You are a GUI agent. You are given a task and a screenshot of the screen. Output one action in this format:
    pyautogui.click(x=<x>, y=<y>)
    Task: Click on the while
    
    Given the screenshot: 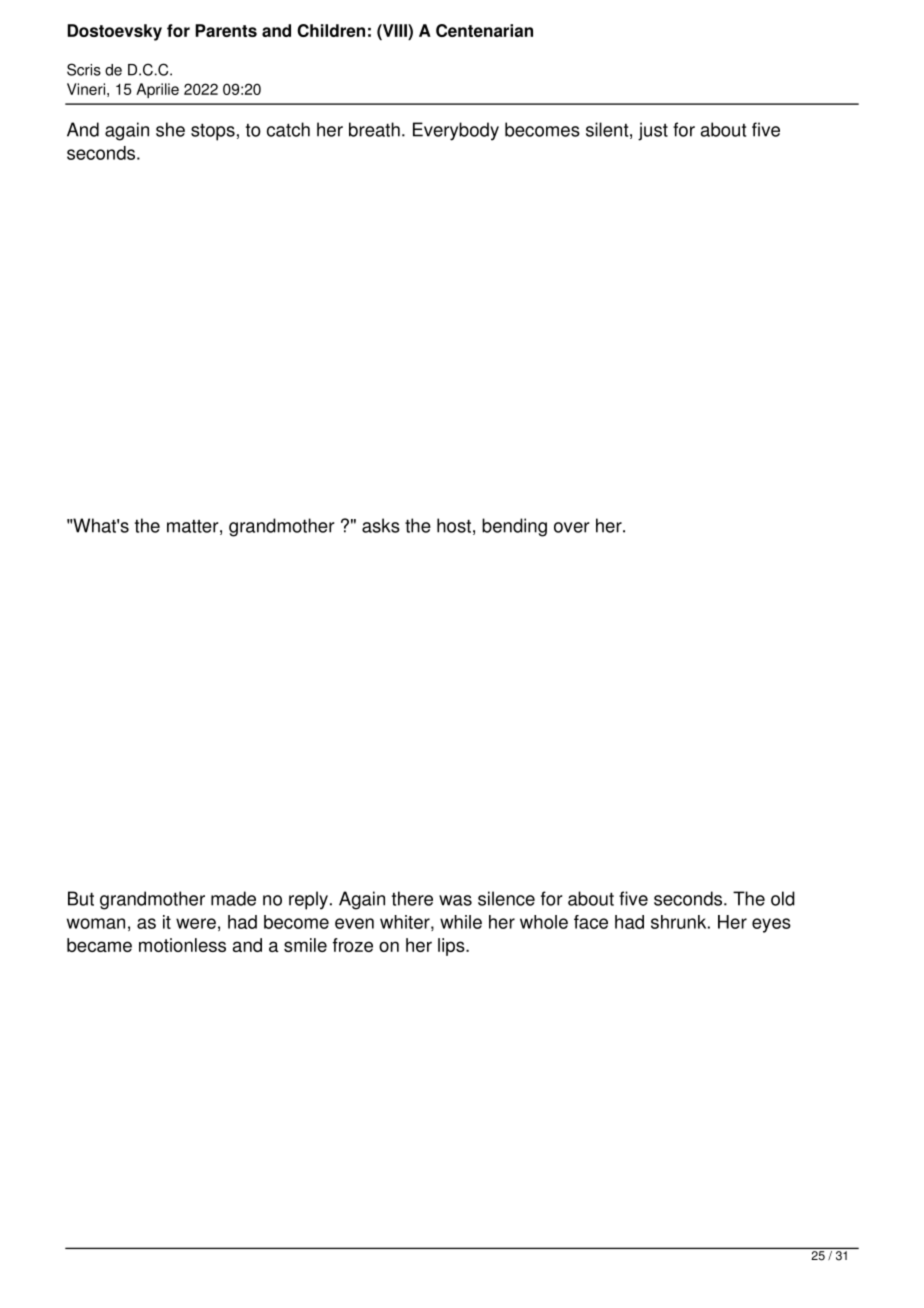 What is the action you would take?
    pyautogui.click(x=461, y=922)
